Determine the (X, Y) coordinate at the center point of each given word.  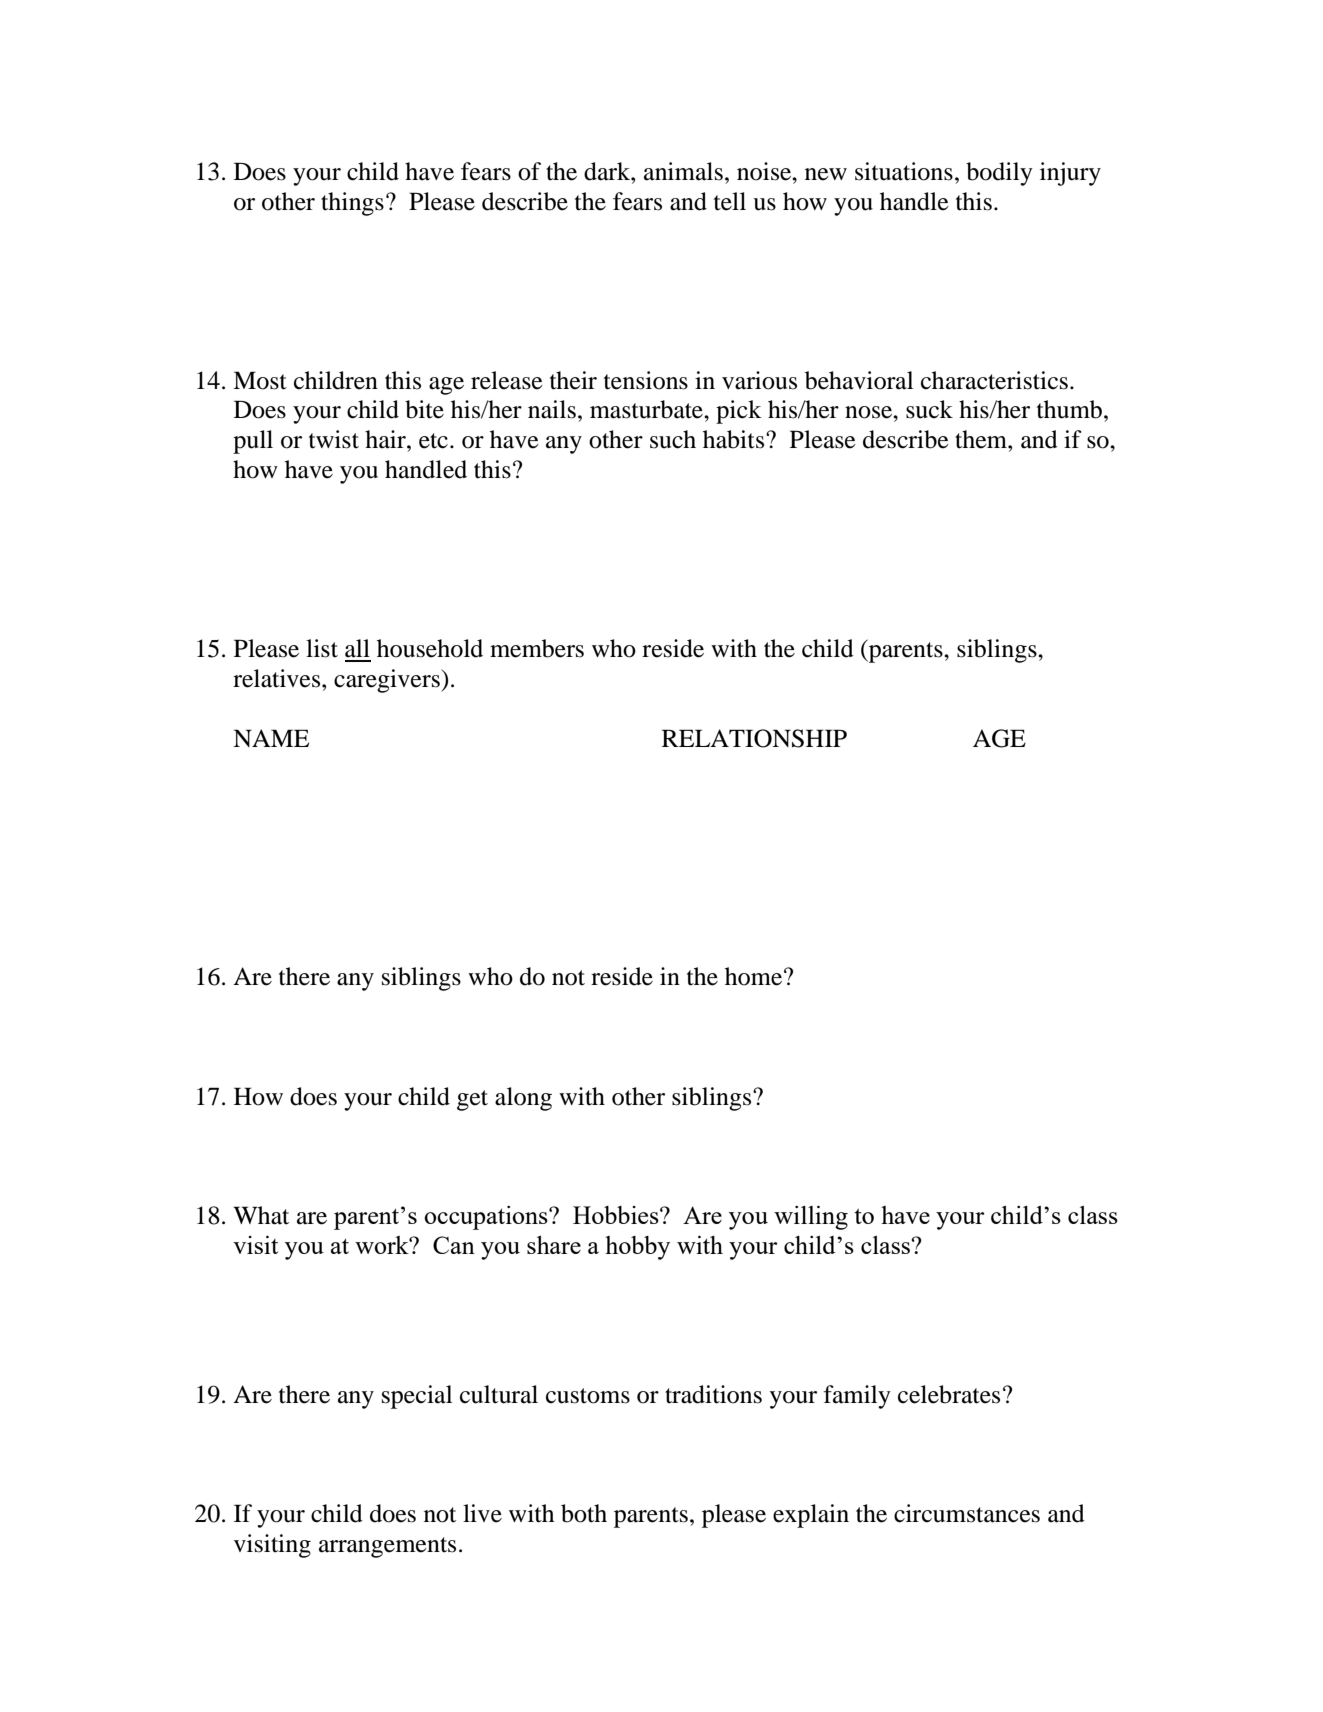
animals (683, 171)
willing (811, 1218)
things (352, 204)
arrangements (387, 1547)
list (322, 648)
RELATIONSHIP (754, 738)
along (523, 1099)
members (537, 648)
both (584, 1513)
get (472, 1100)
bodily (999, 174)
